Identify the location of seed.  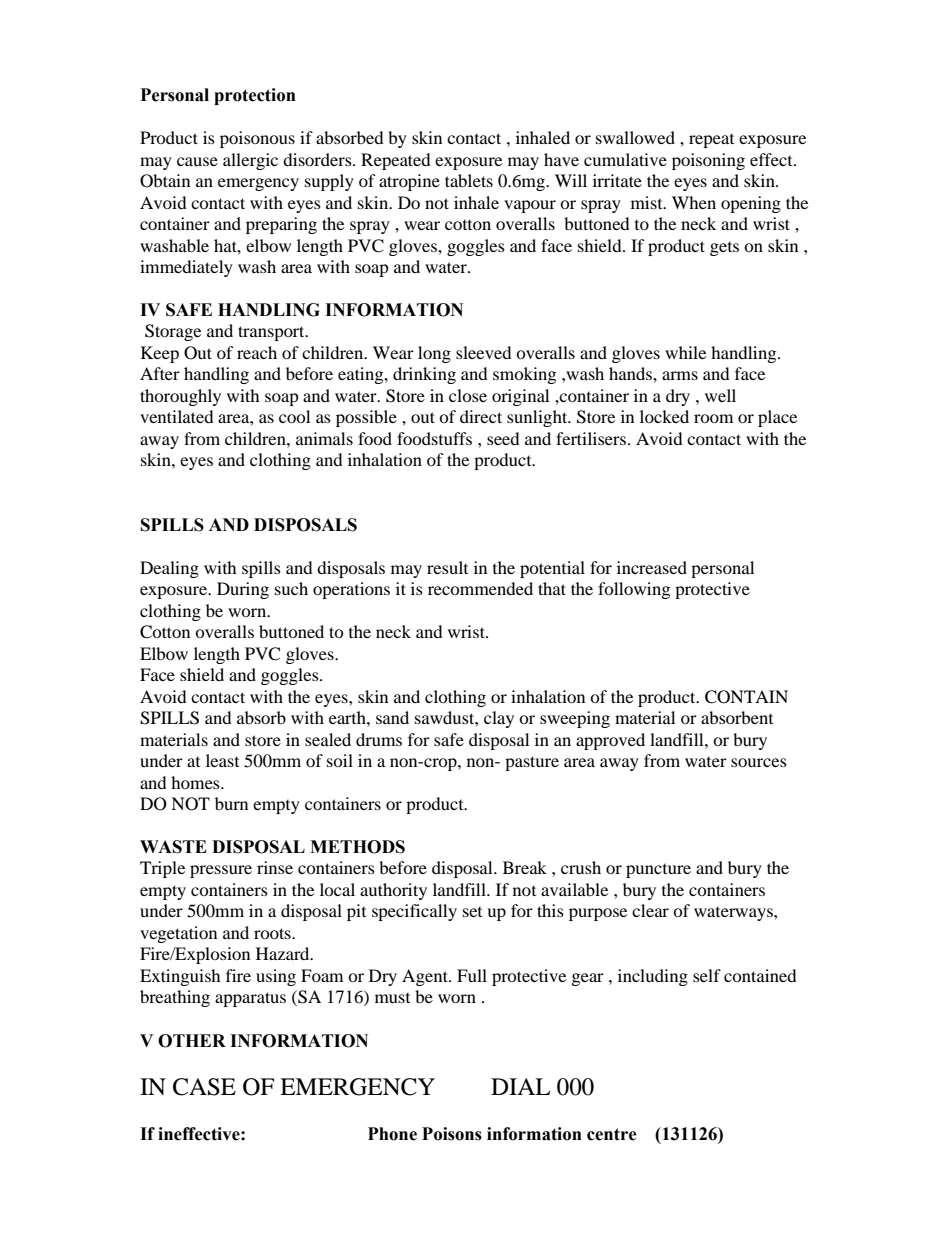
(503, 438).
